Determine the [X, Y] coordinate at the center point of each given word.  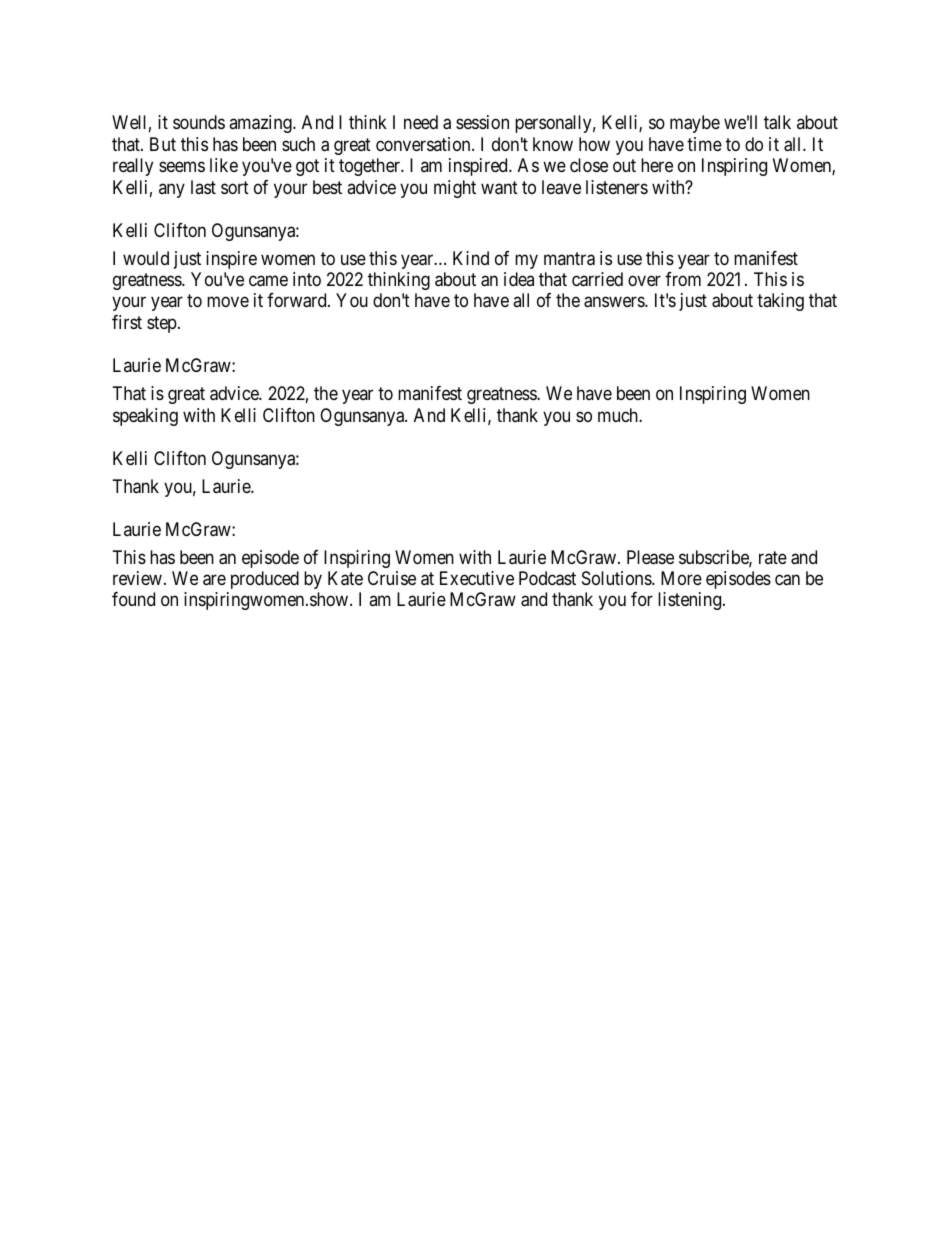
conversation [424, 144]
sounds [199, 122]
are [214, 580]
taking [780, 302]
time [704, 144]
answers [615, 302]
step [162, 324]
